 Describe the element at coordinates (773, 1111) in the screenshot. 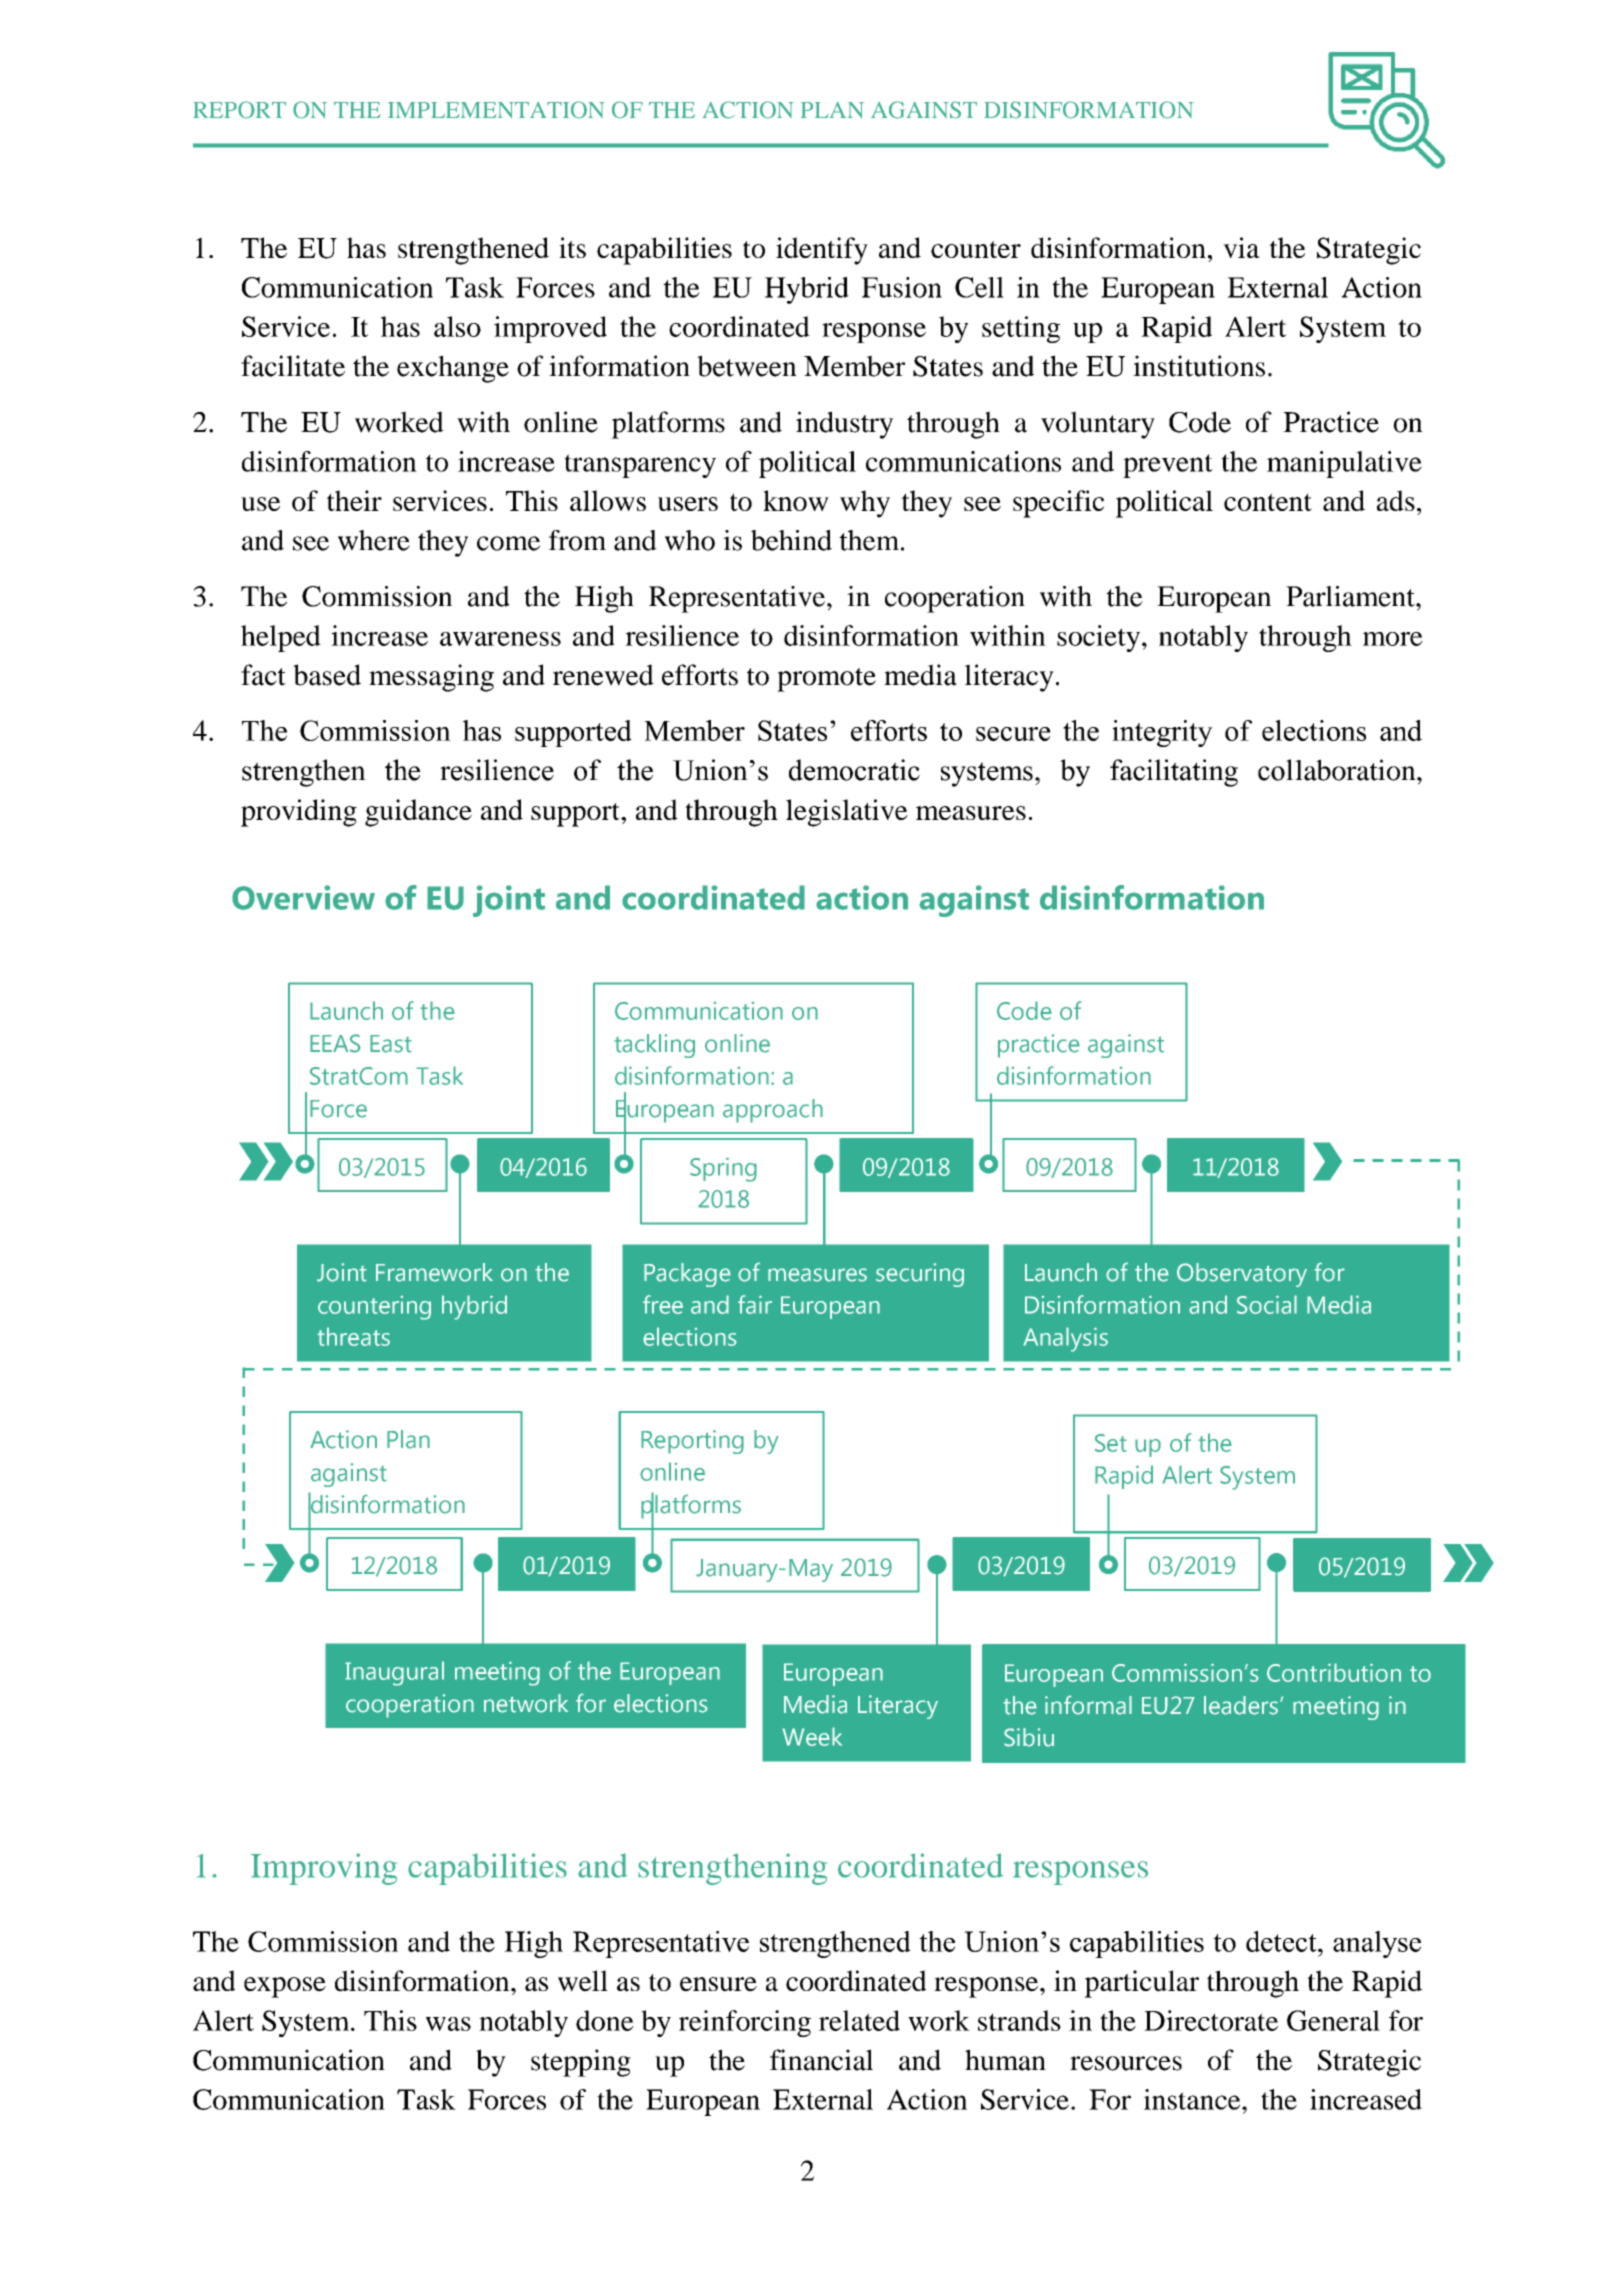

I see `approach` at that location.
